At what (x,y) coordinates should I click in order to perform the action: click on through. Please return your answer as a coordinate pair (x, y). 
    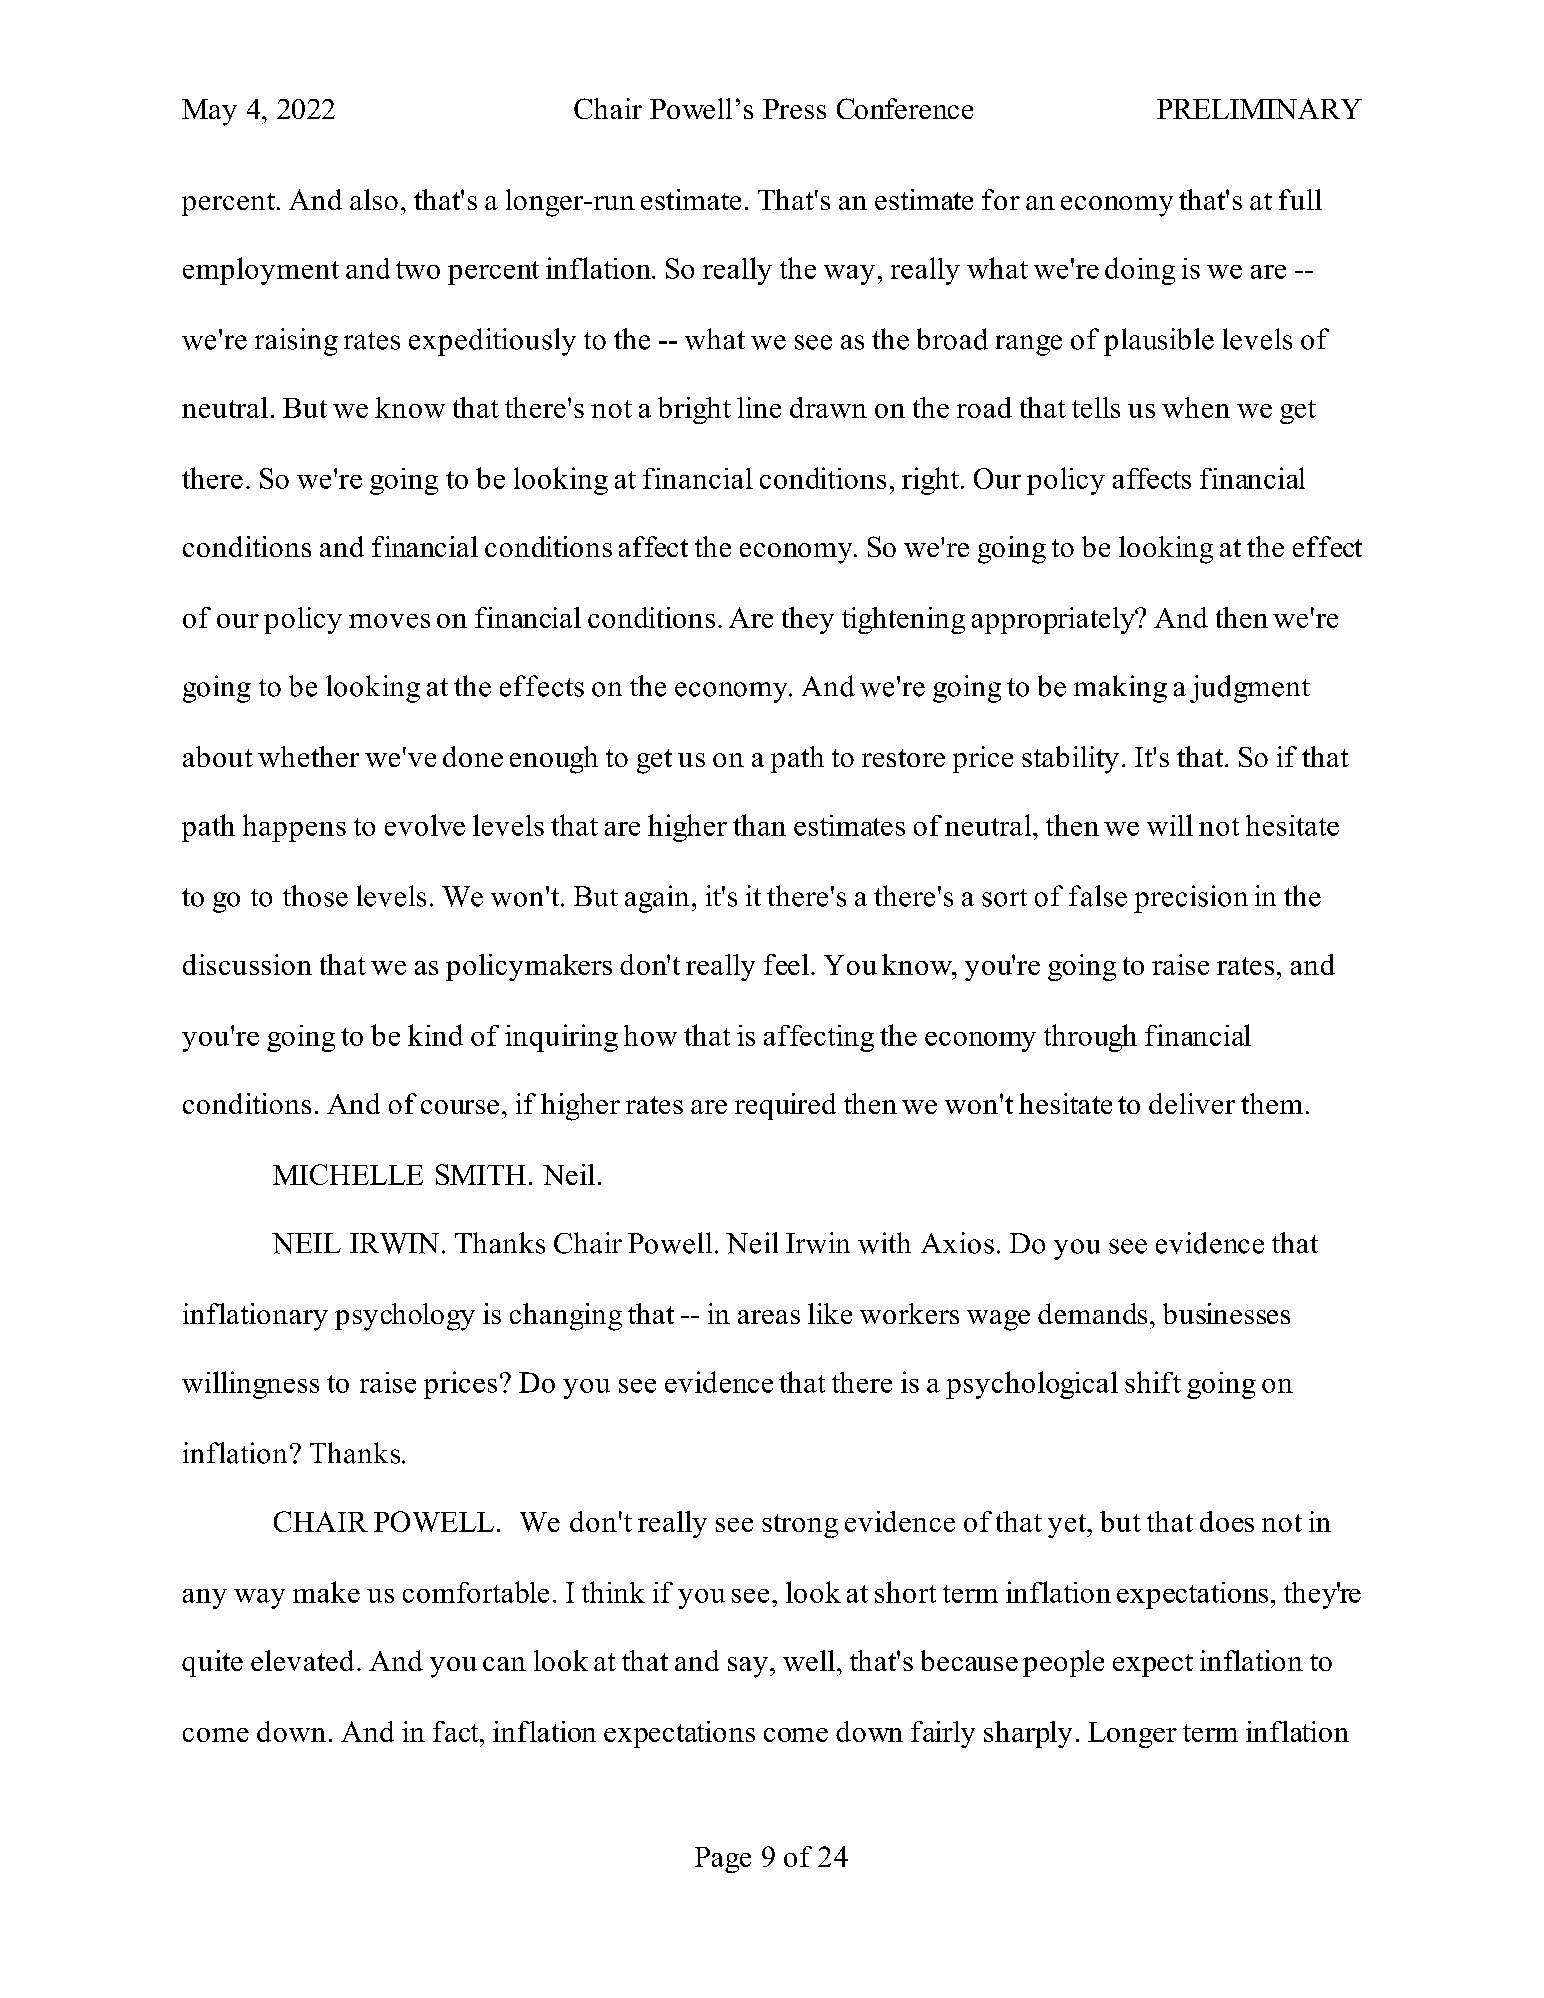
    Looking at the image, I should click on (1090, 1038).
